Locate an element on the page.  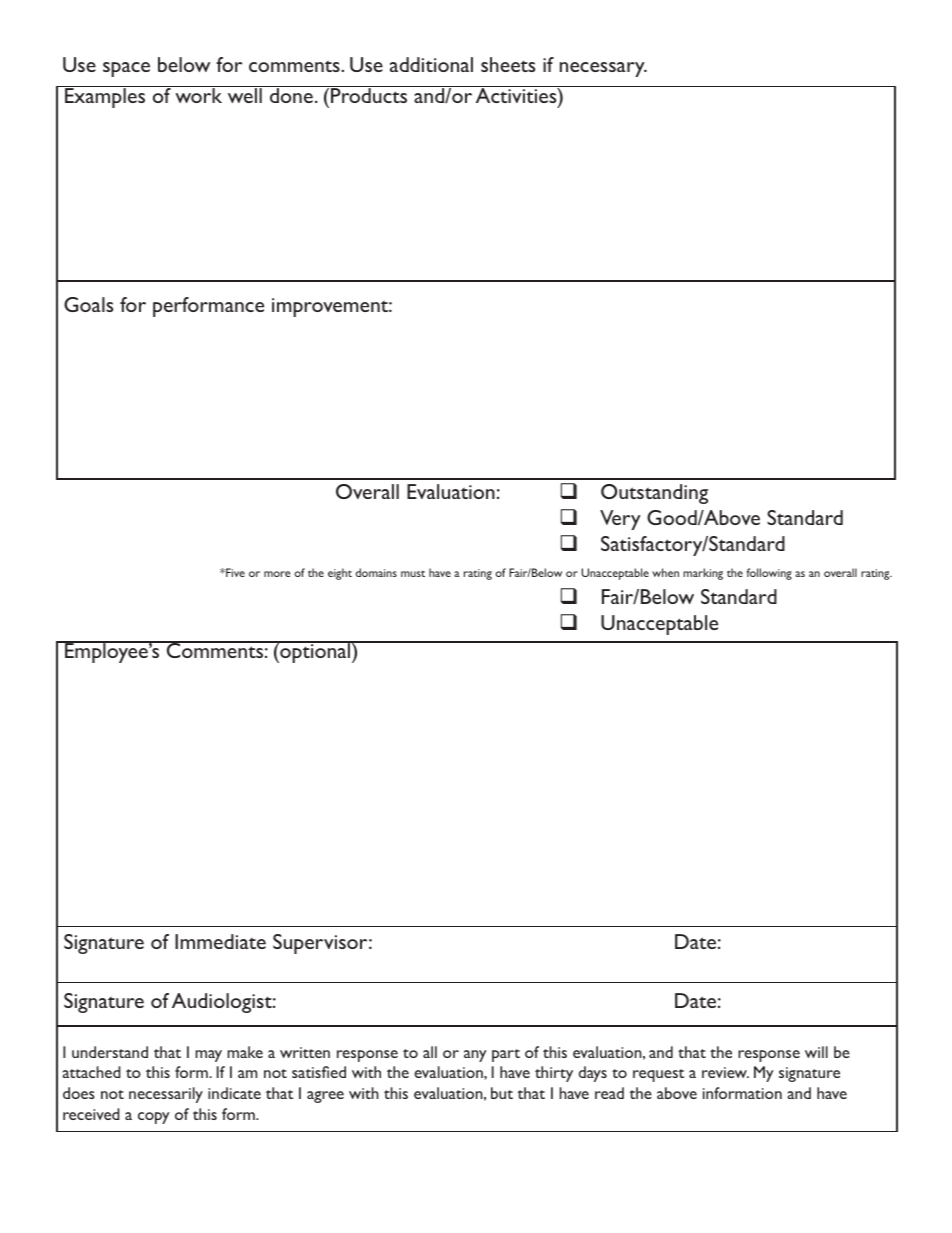
any is located at coordinates (475, 1056).
